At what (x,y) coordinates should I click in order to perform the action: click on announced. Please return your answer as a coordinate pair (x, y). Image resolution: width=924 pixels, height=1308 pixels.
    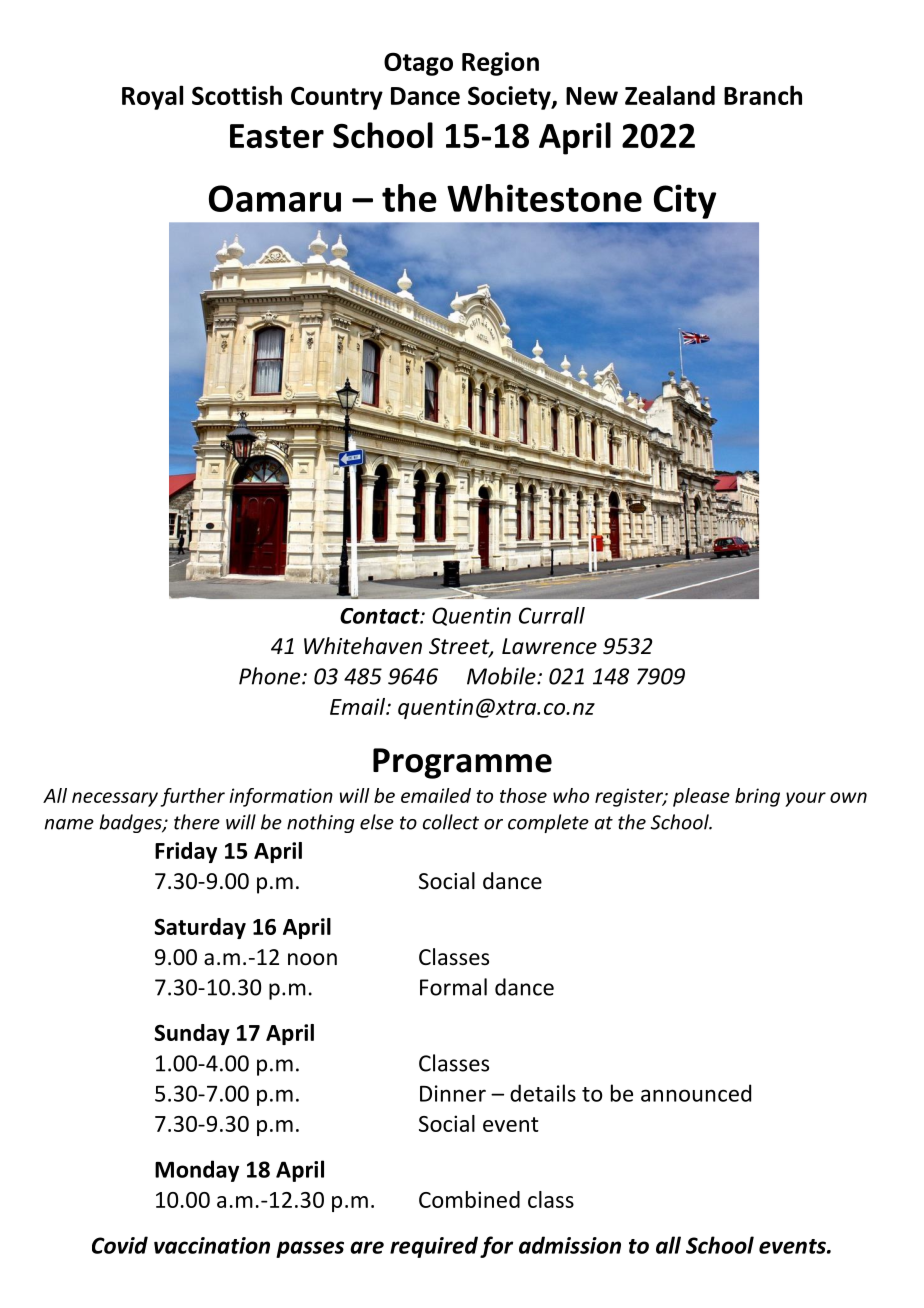
    Looking at the image, I should click on (696, 1093).
